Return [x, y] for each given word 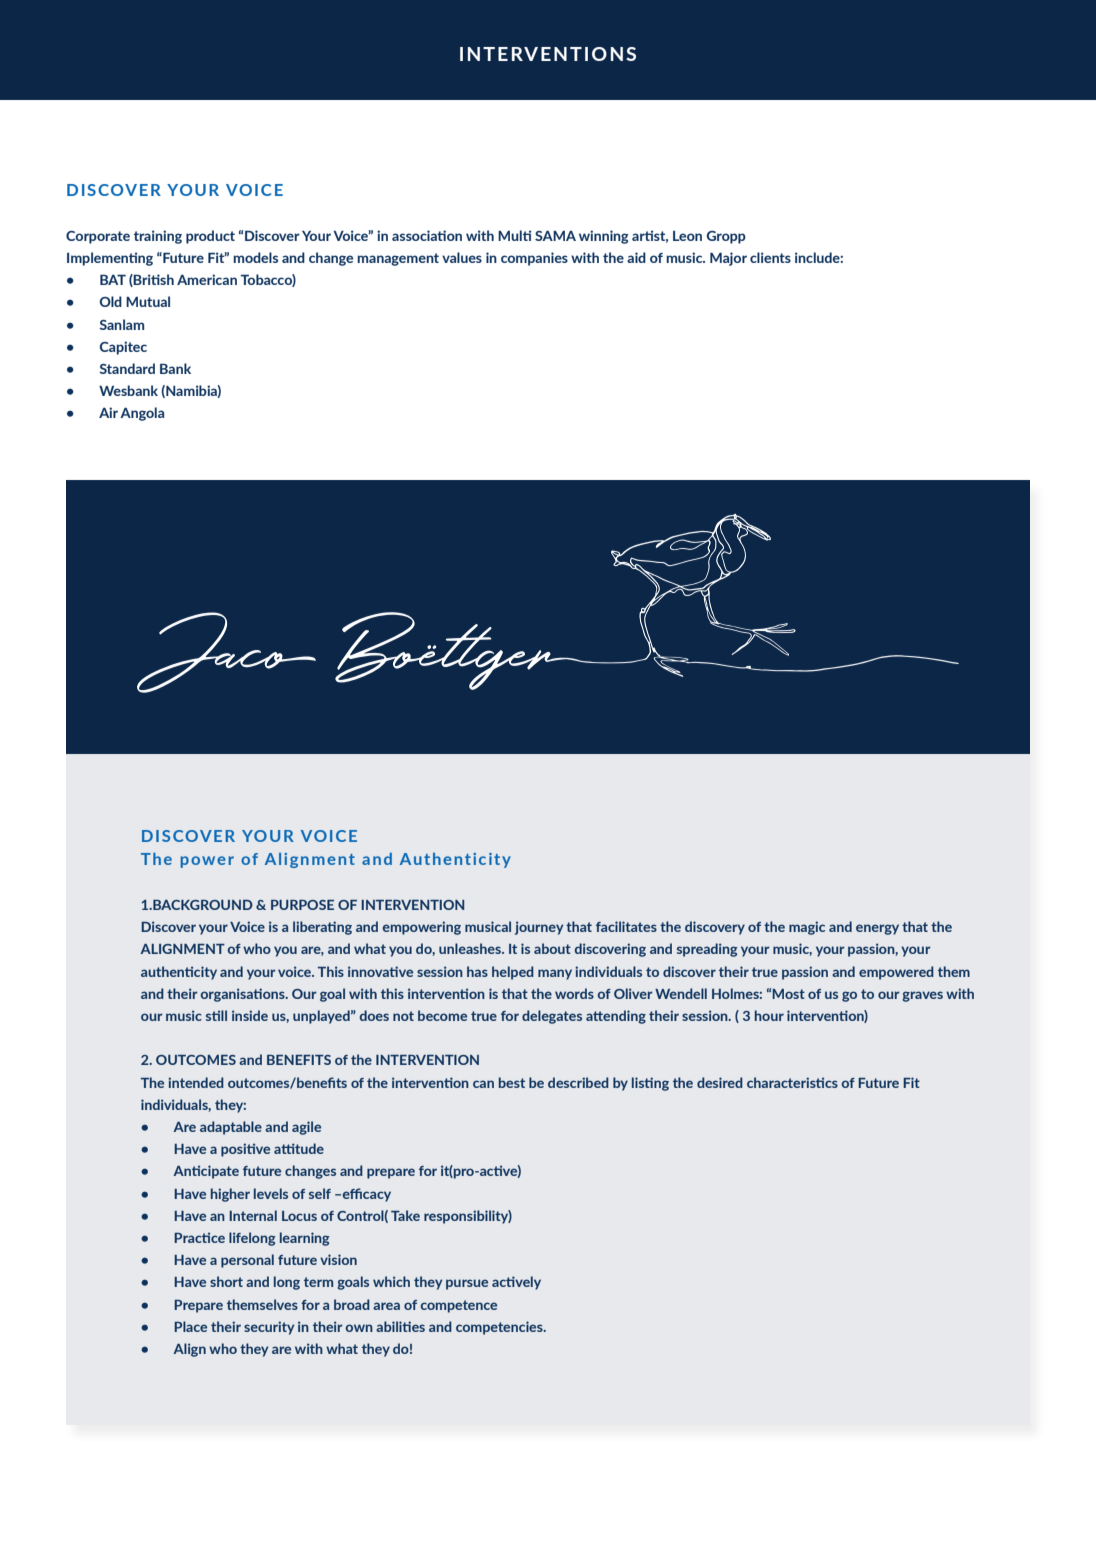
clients [770, 257]
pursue [467, 1284]
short [226, 1281]
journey [539, 928]
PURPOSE [302, 905]
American [207, 279]
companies [534, 259]
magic [807, 928]
